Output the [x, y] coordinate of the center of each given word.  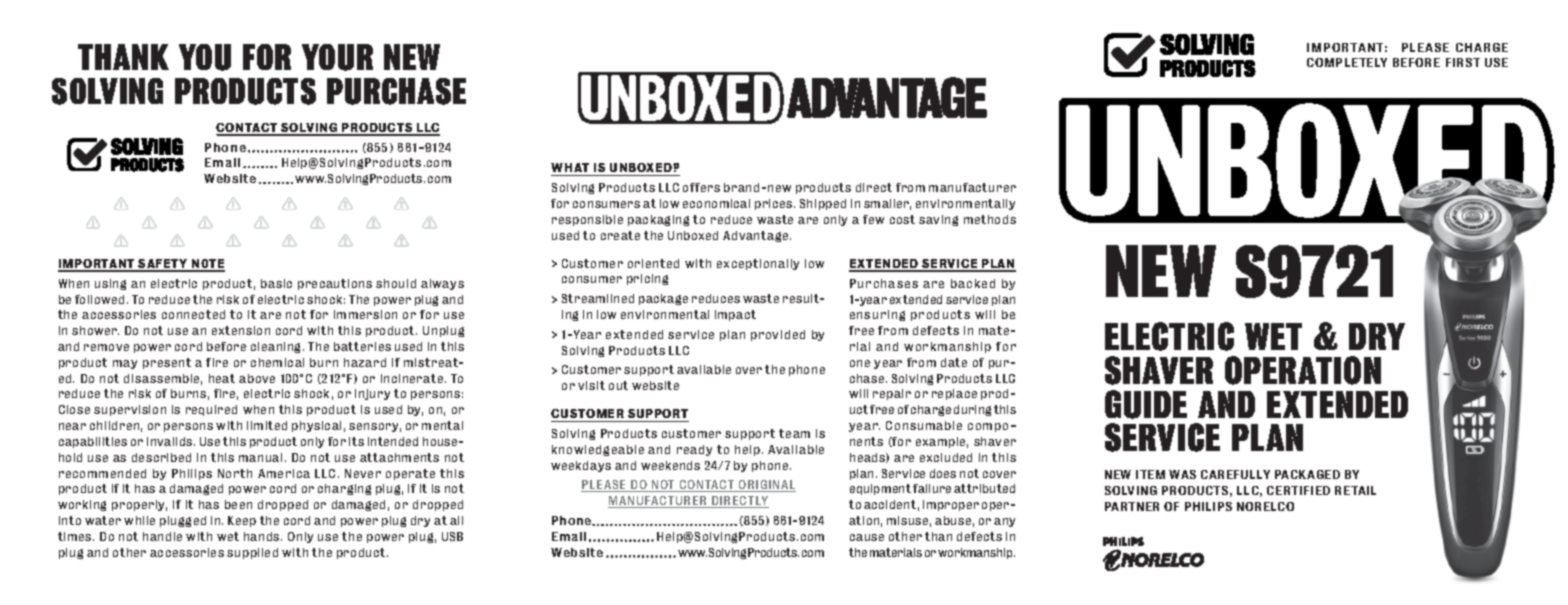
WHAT [570, 167]
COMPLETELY [1347, 62]
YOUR [337, 57]
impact [735, 315]
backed [973, 283]
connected [193, 314]
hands [263, 536]
